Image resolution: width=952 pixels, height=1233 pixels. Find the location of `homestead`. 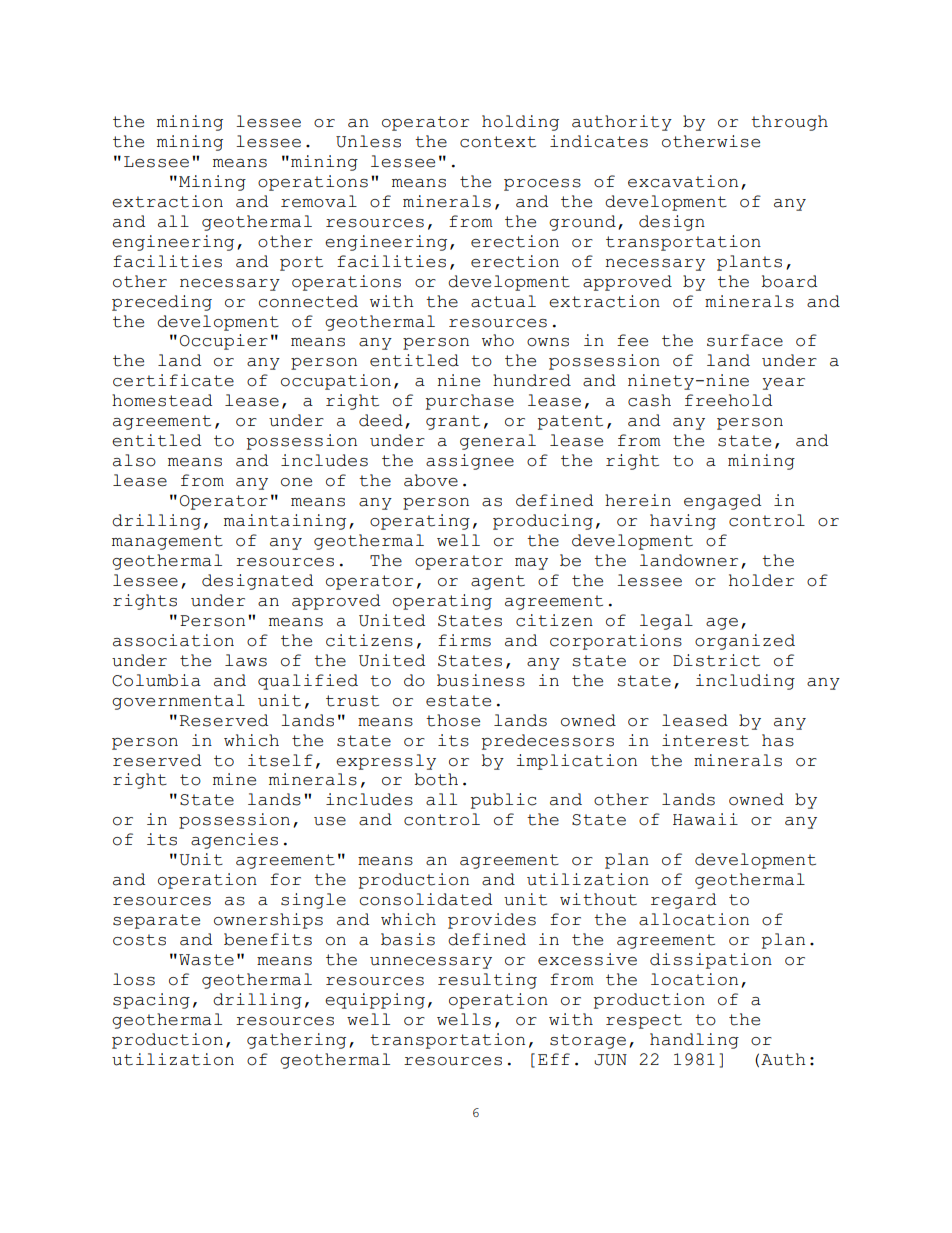

homestead is located at coordinates (162, 400).
